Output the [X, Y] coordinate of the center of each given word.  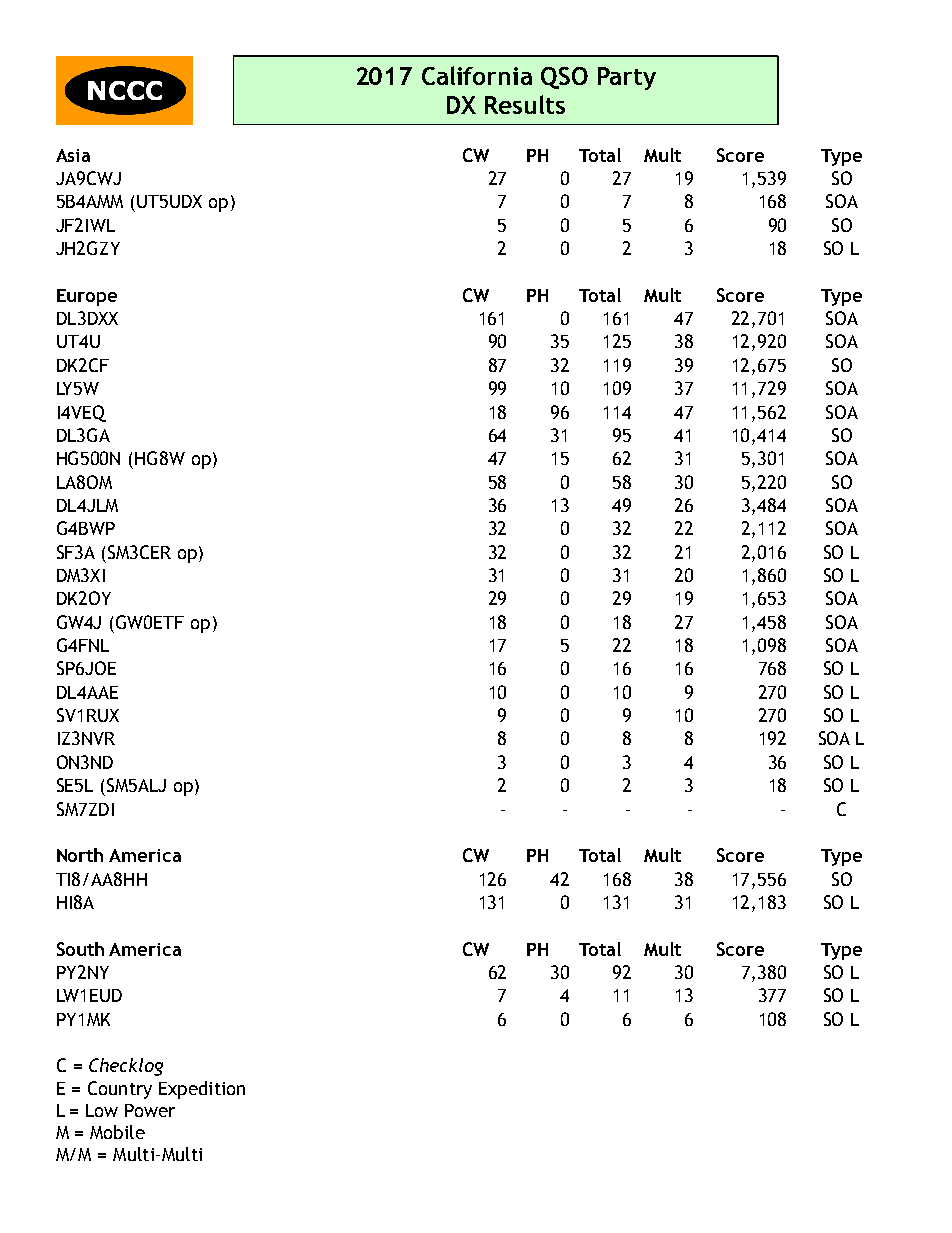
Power [150, 1110]
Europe [87, 297]
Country [120, 1090]
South [80, 949]
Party [627, 78]
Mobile [117, 1132]
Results [525, 104]
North [80, 855]
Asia [73, 155]
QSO [564, 78]
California [477, 75]
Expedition [202, 1090]
